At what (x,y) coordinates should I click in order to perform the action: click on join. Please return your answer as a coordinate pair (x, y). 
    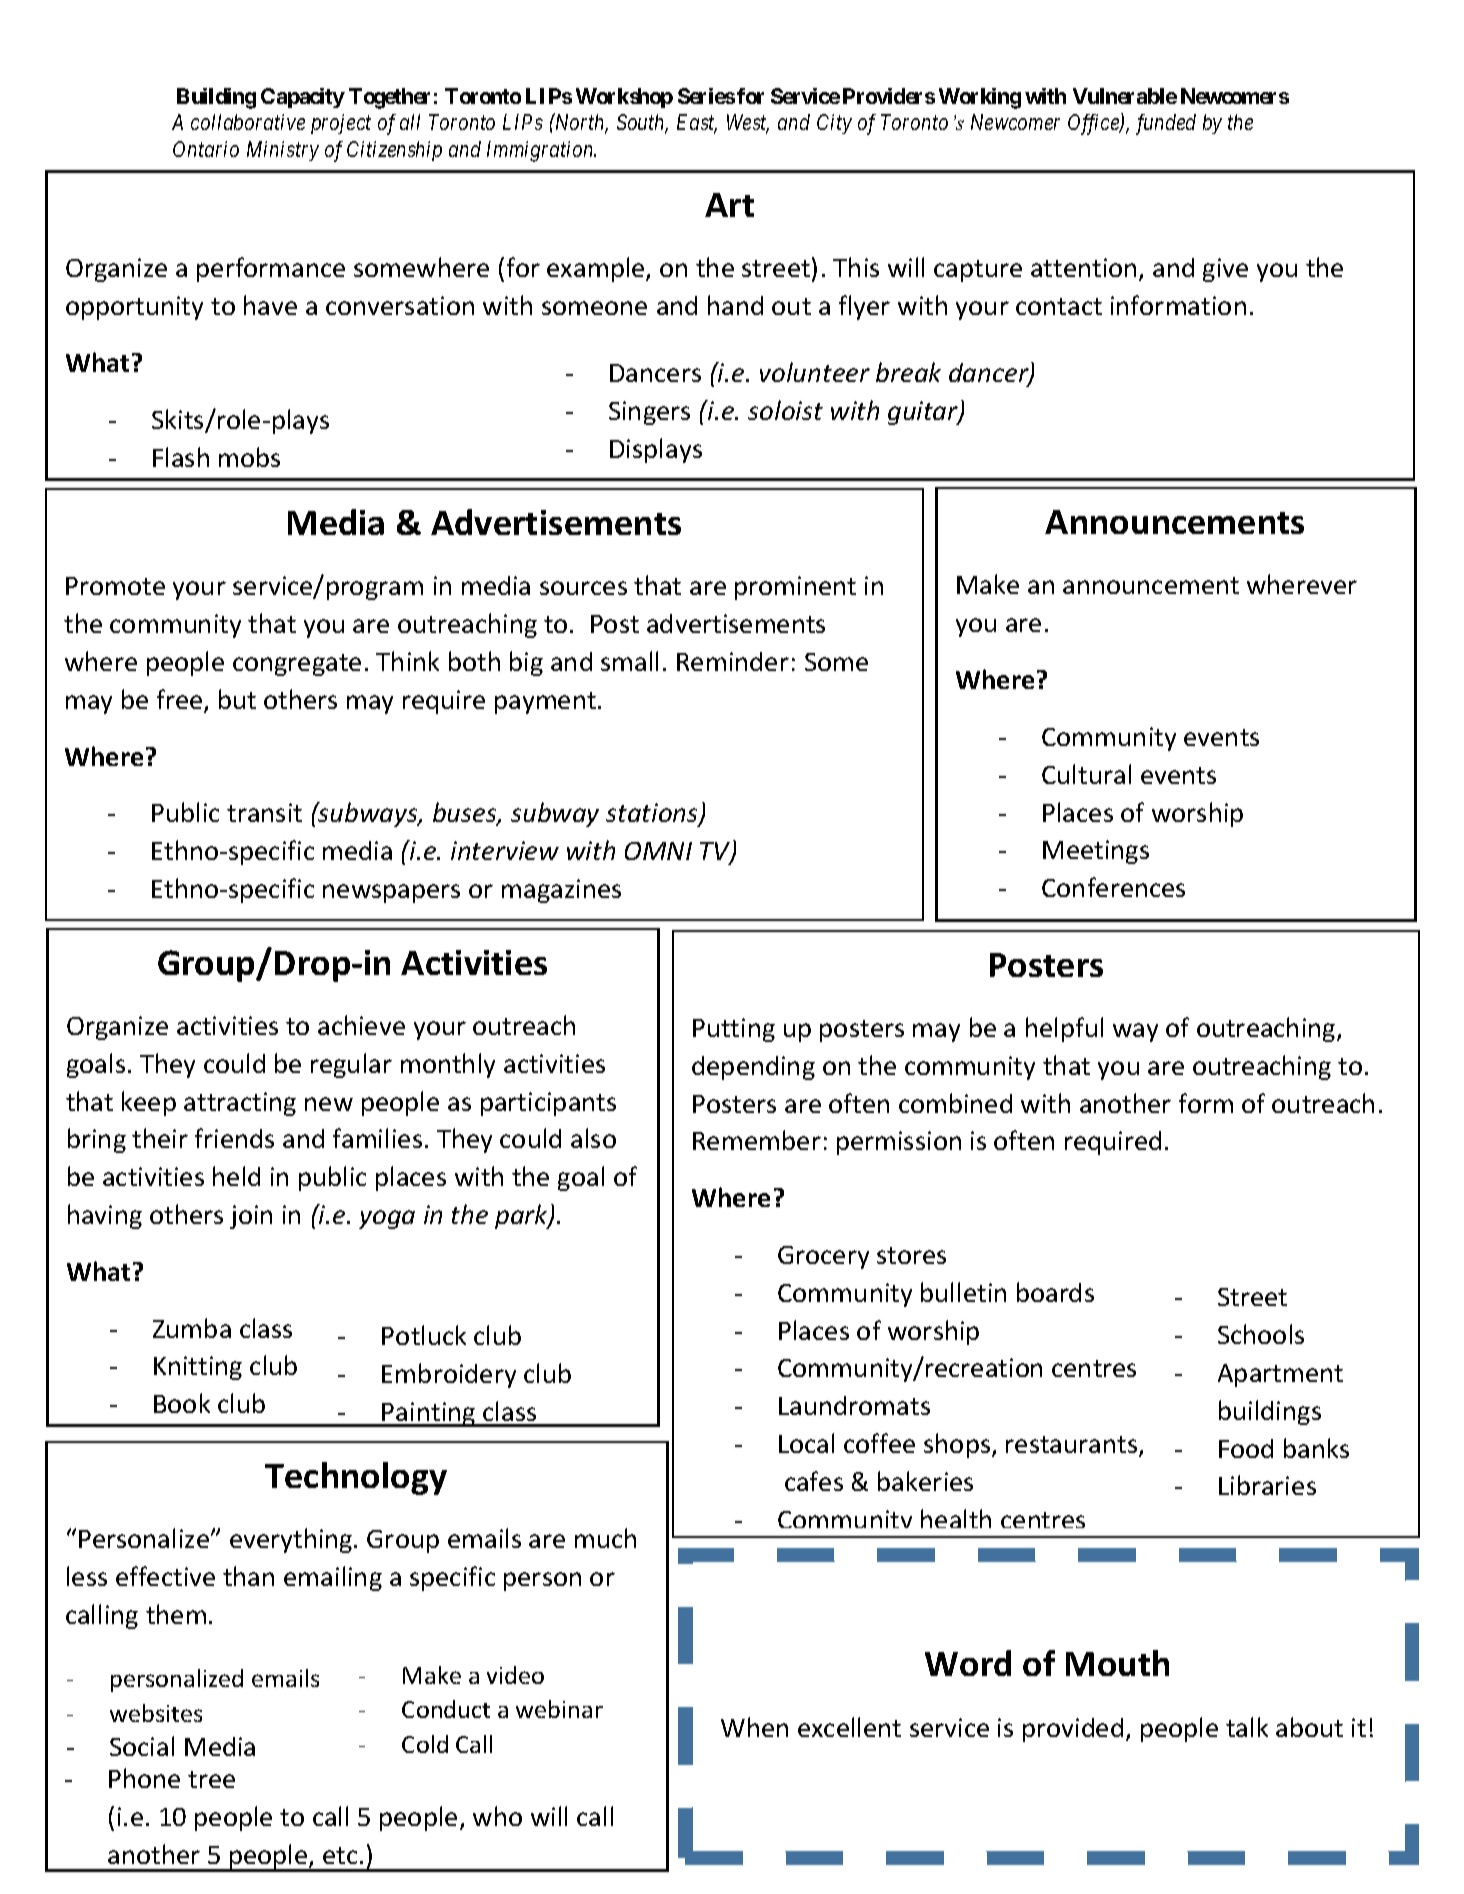
    Looking at the image, I should click on (251, 1217).
